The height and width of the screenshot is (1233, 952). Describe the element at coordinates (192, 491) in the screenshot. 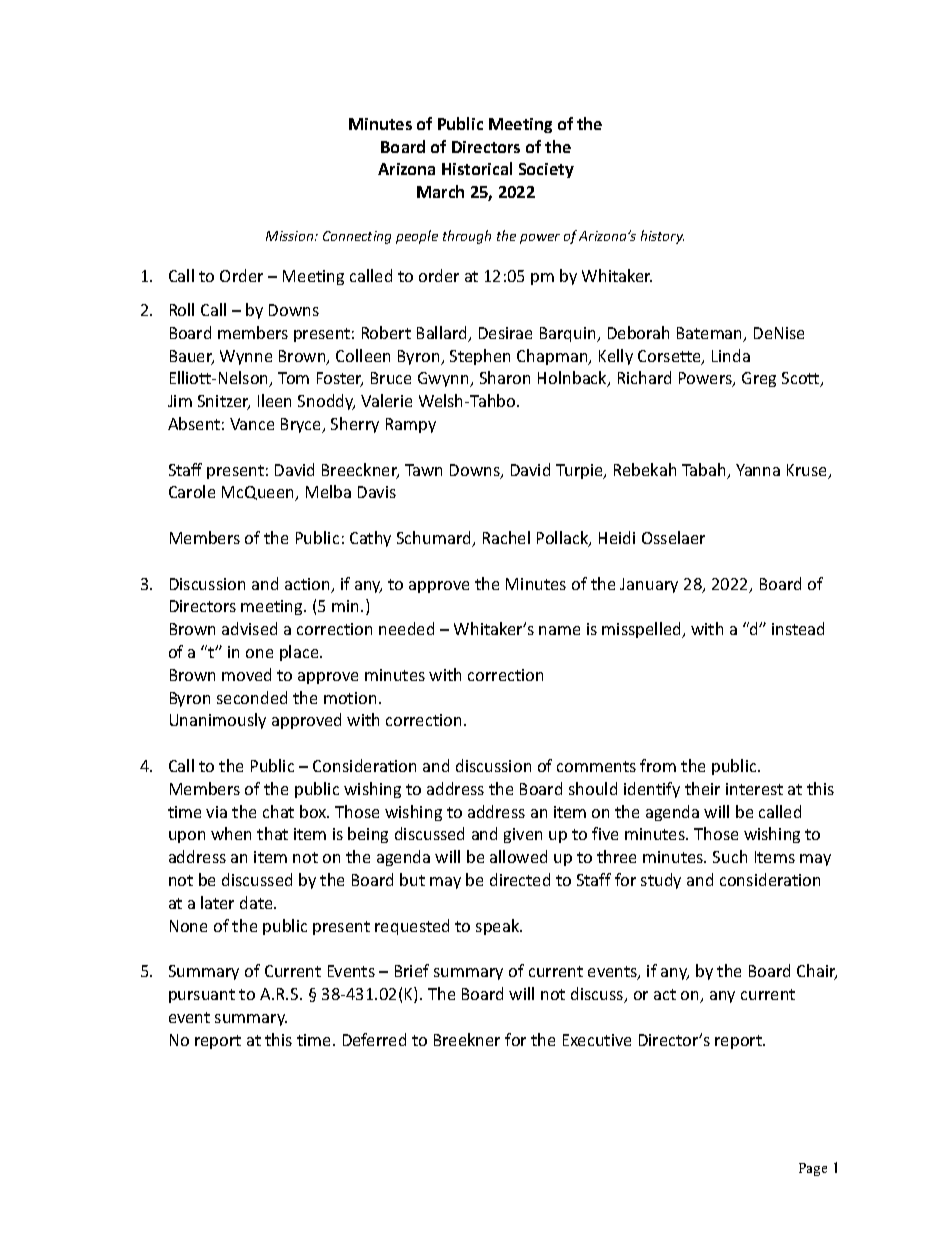

I see `Carole` at that location.
